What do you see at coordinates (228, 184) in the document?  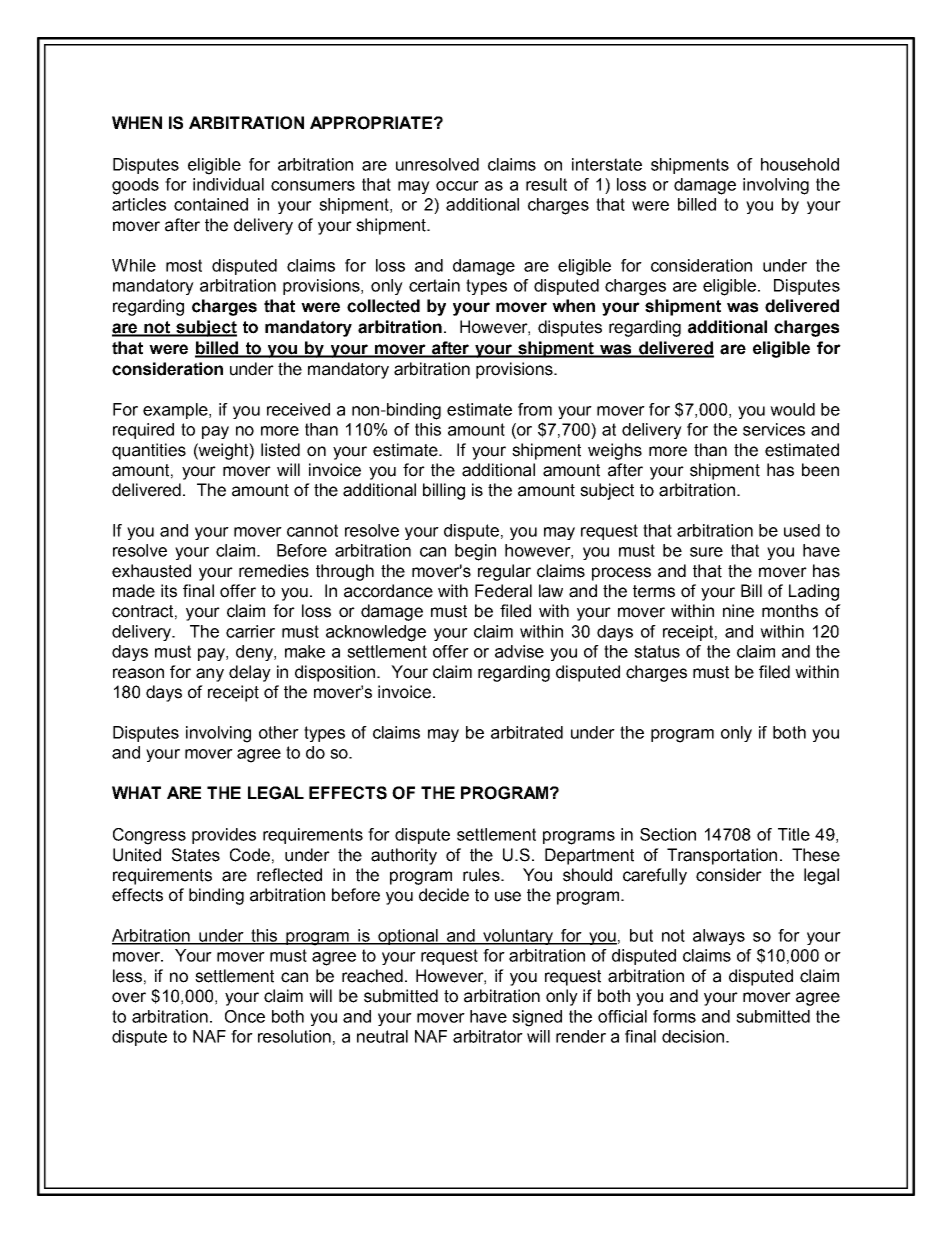 I see `individual` at bounding box center [228, 184].
